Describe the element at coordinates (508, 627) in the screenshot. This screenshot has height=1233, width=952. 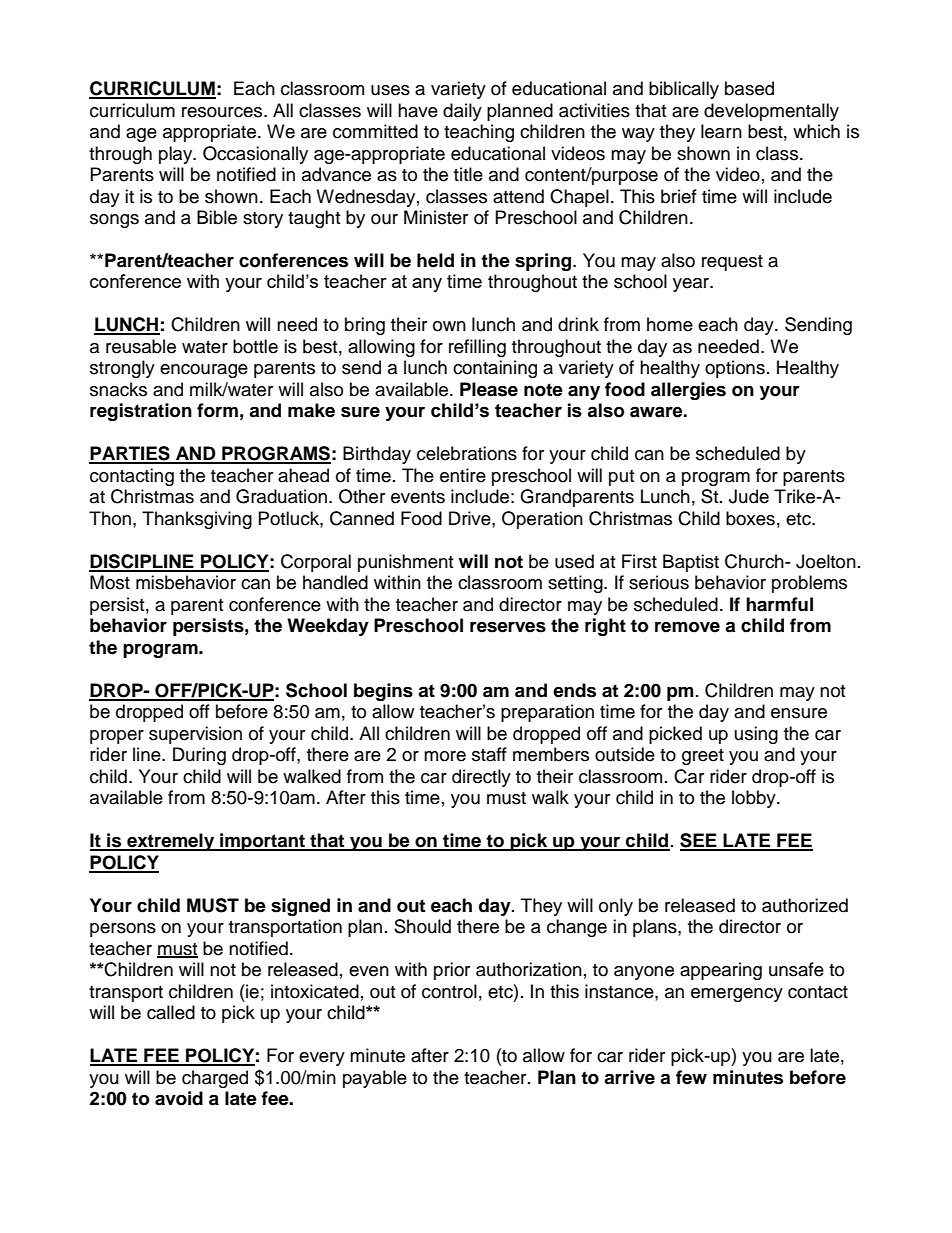
I see `reserves` at that location.
